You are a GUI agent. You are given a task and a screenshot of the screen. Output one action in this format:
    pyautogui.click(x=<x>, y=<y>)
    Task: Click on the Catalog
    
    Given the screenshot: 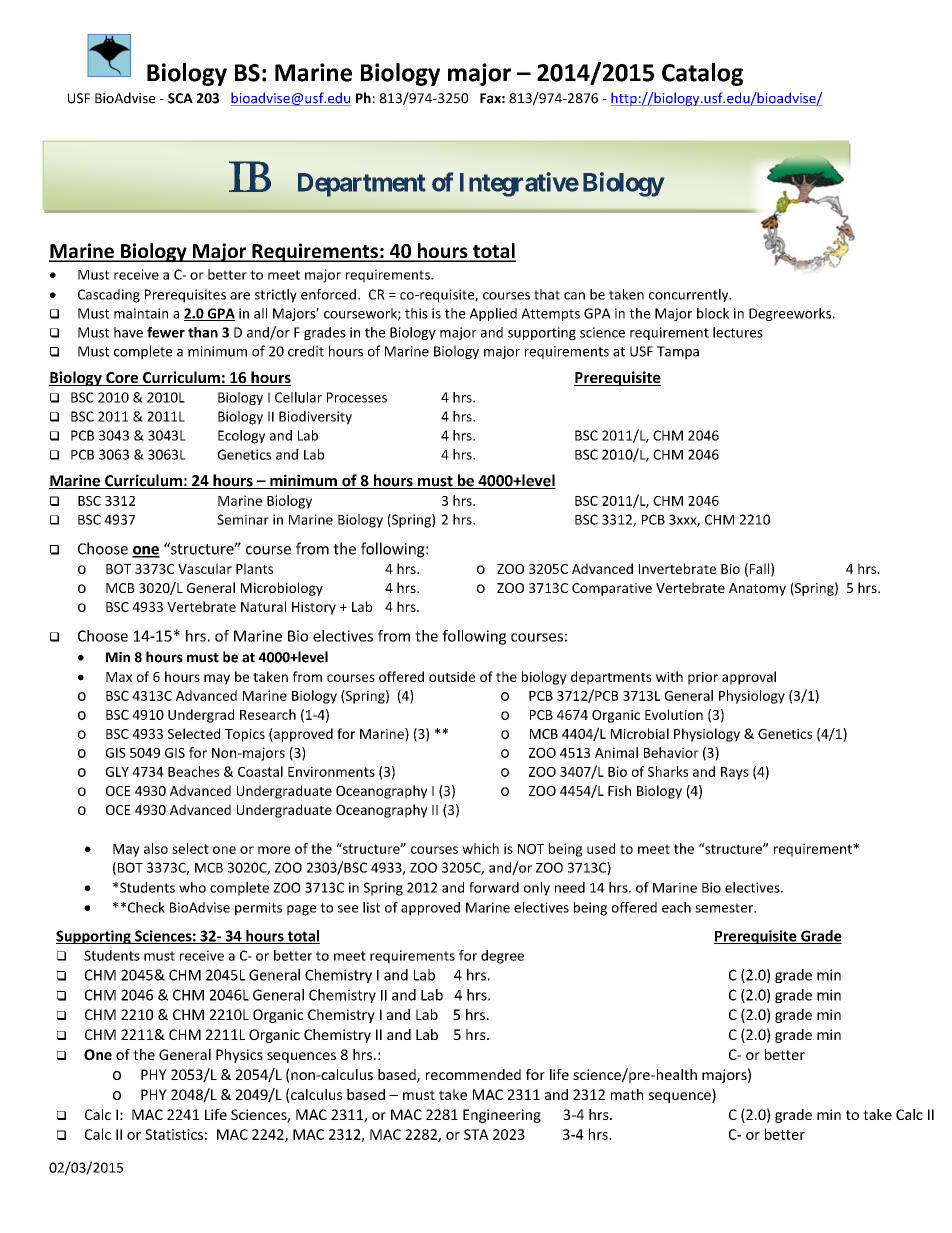 What is the action you would take?
    pyautogui.click(x=702, y=74)
